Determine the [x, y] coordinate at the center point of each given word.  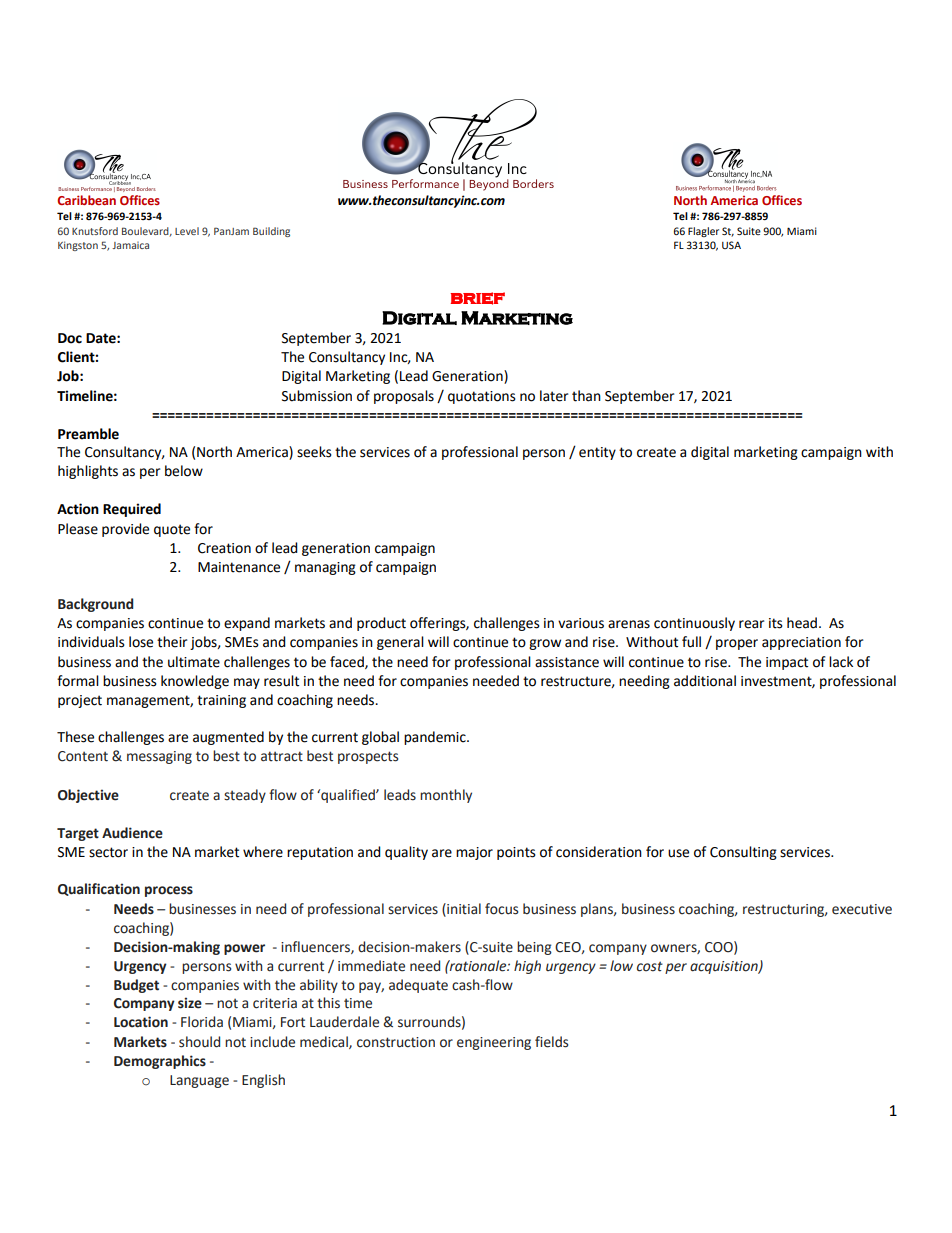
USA [731, 245]
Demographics [160, 1062]
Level [187, 231]
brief [478, 298]
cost [650, 966]
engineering [494, 1043]
